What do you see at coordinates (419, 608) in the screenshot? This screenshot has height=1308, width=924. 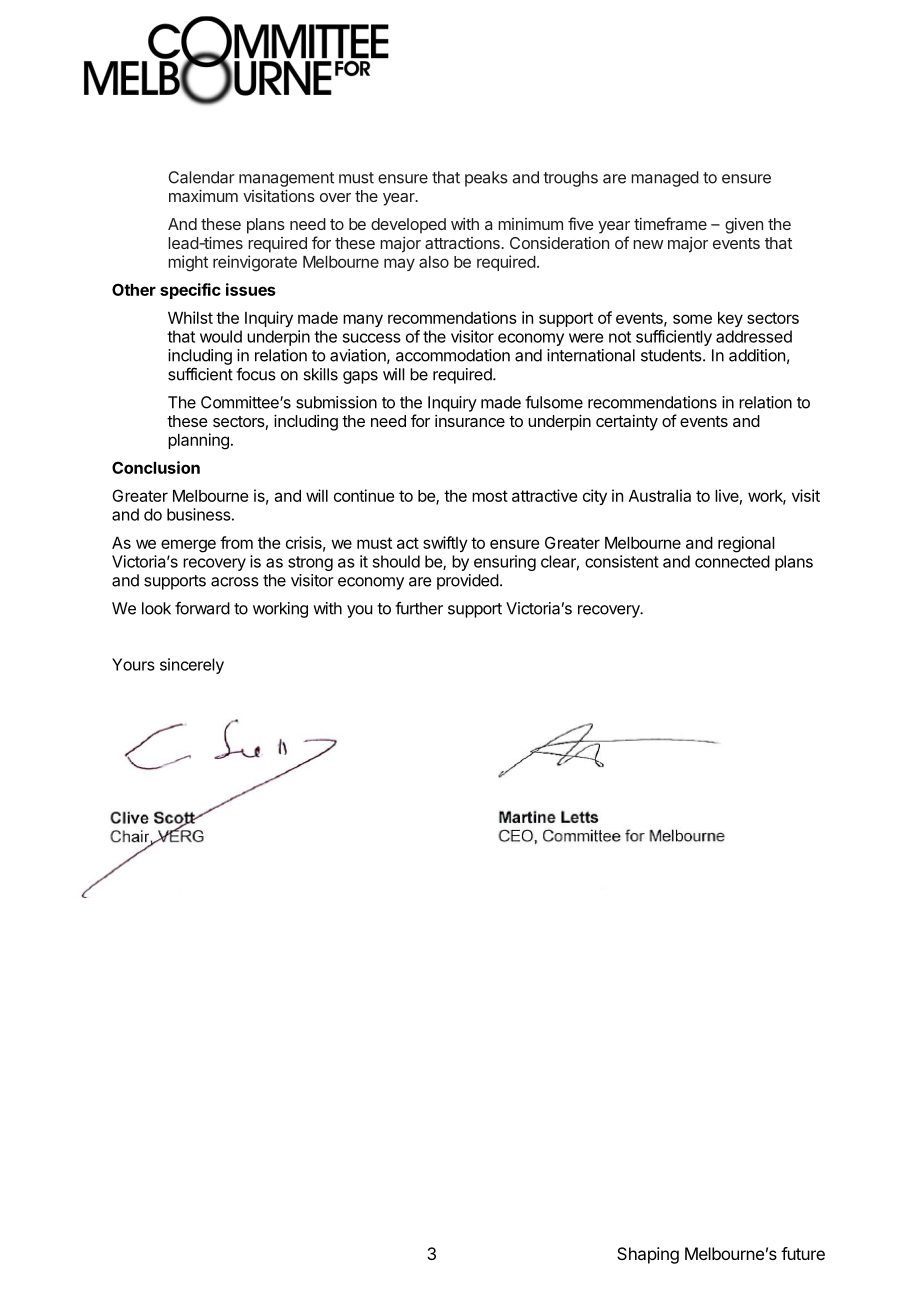 I see `further` at bounding box center [419, 608].
